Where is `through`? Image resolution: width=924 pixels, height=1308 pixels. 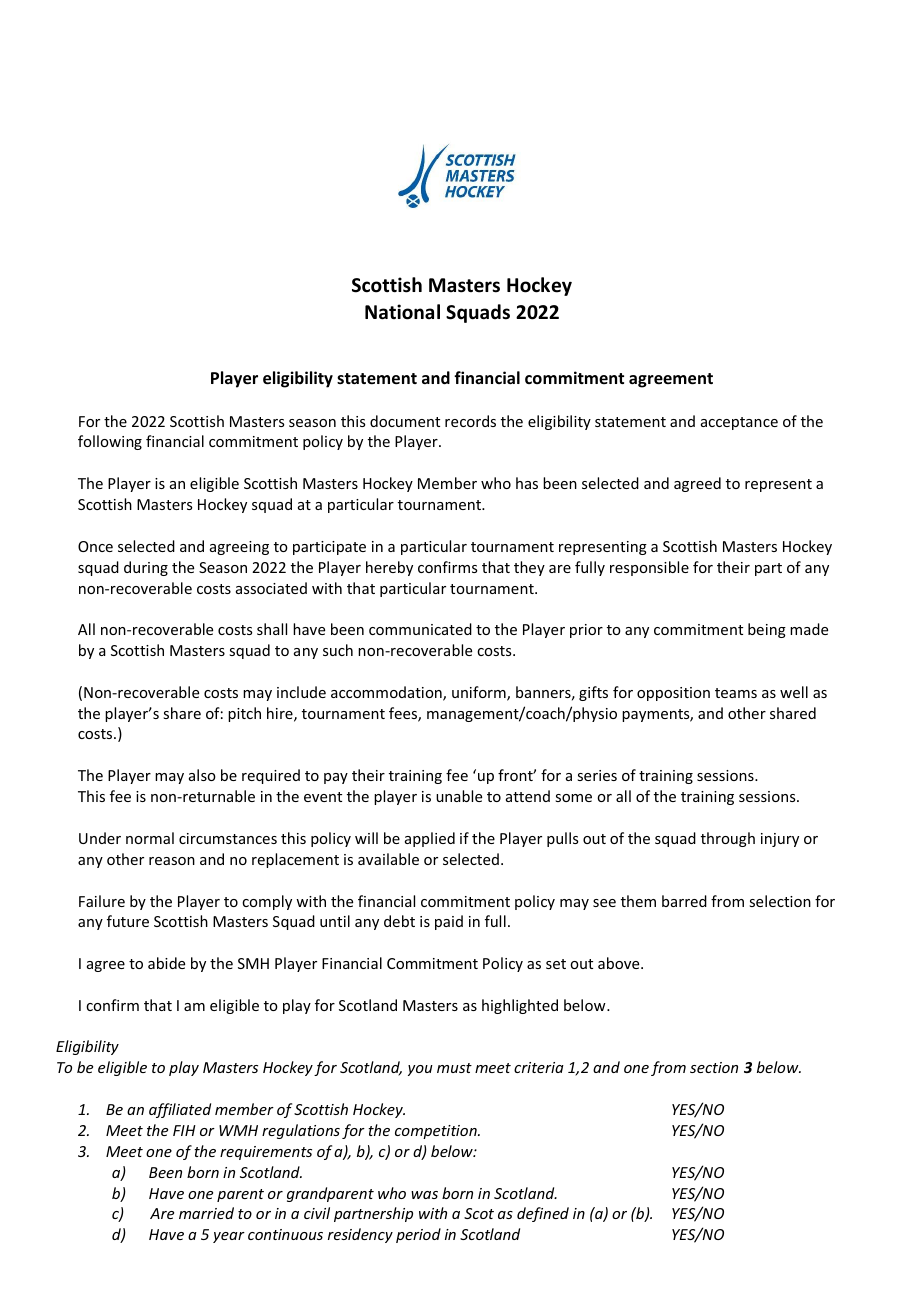 through is located at coordinates (728, 839).
